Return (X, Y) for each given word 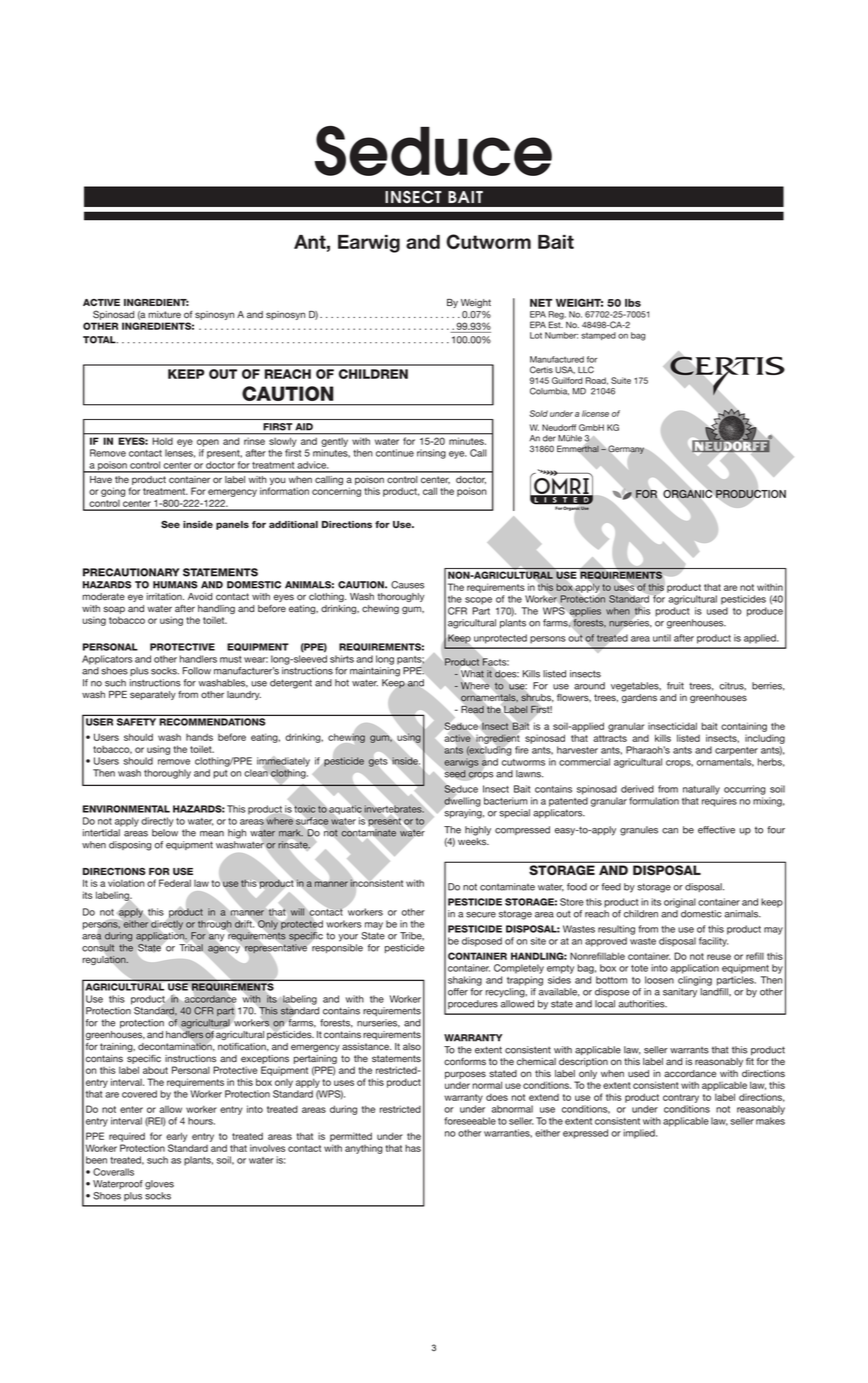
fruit (675, 686)
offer (458, 992)
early (176, 1137)
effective (716, 830)
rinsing (431, 454)
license (595, 413)
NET (541, 303)
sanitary (680, 993)
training (117, 1047)
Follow (197, 671)
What (472, 674)
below (165, 833)
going (113, 492)
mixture (164, 314)
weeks (473, 841)
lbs (633, 303)
